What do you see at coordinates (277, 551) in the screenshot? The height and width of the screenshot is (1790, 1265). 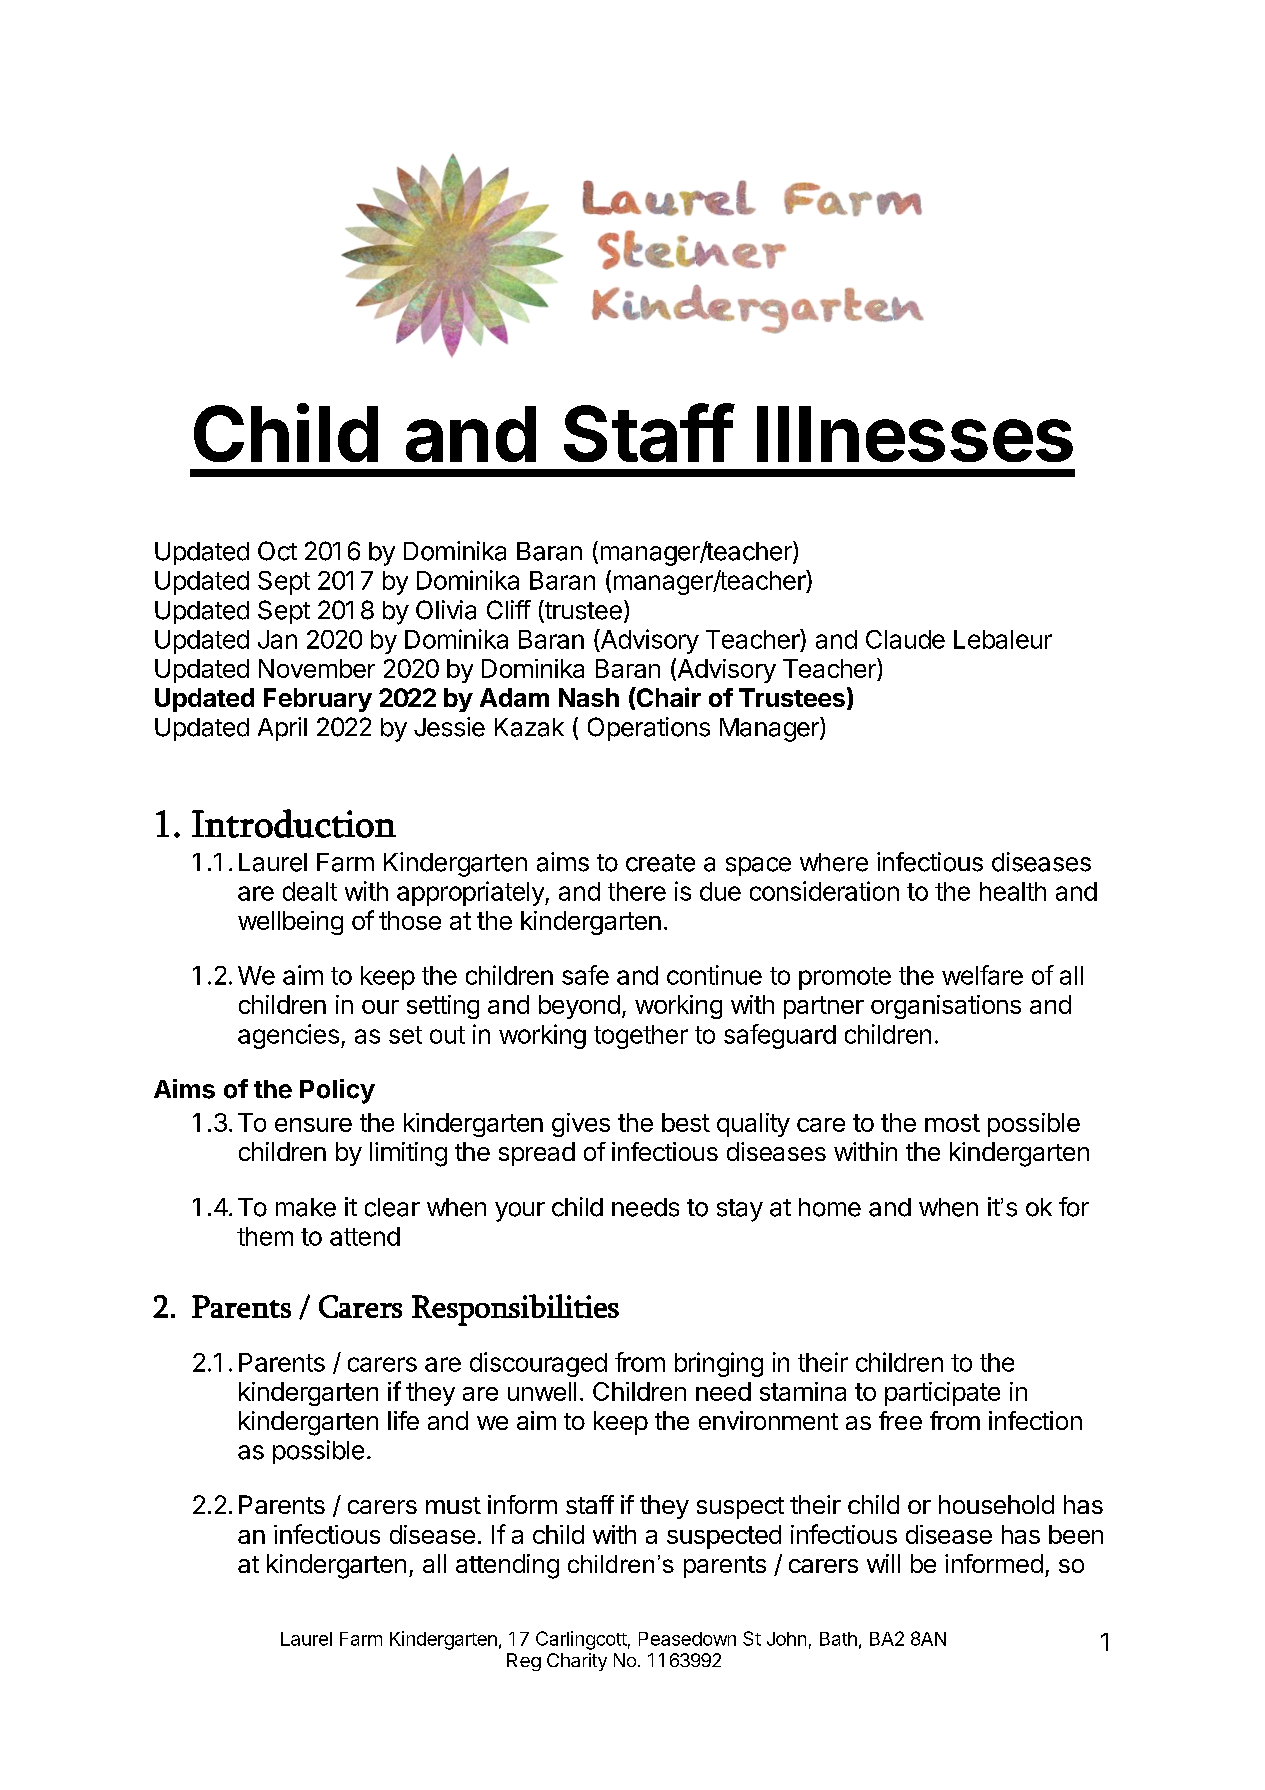 I see `Oct` at bounding box center [277, 551].
